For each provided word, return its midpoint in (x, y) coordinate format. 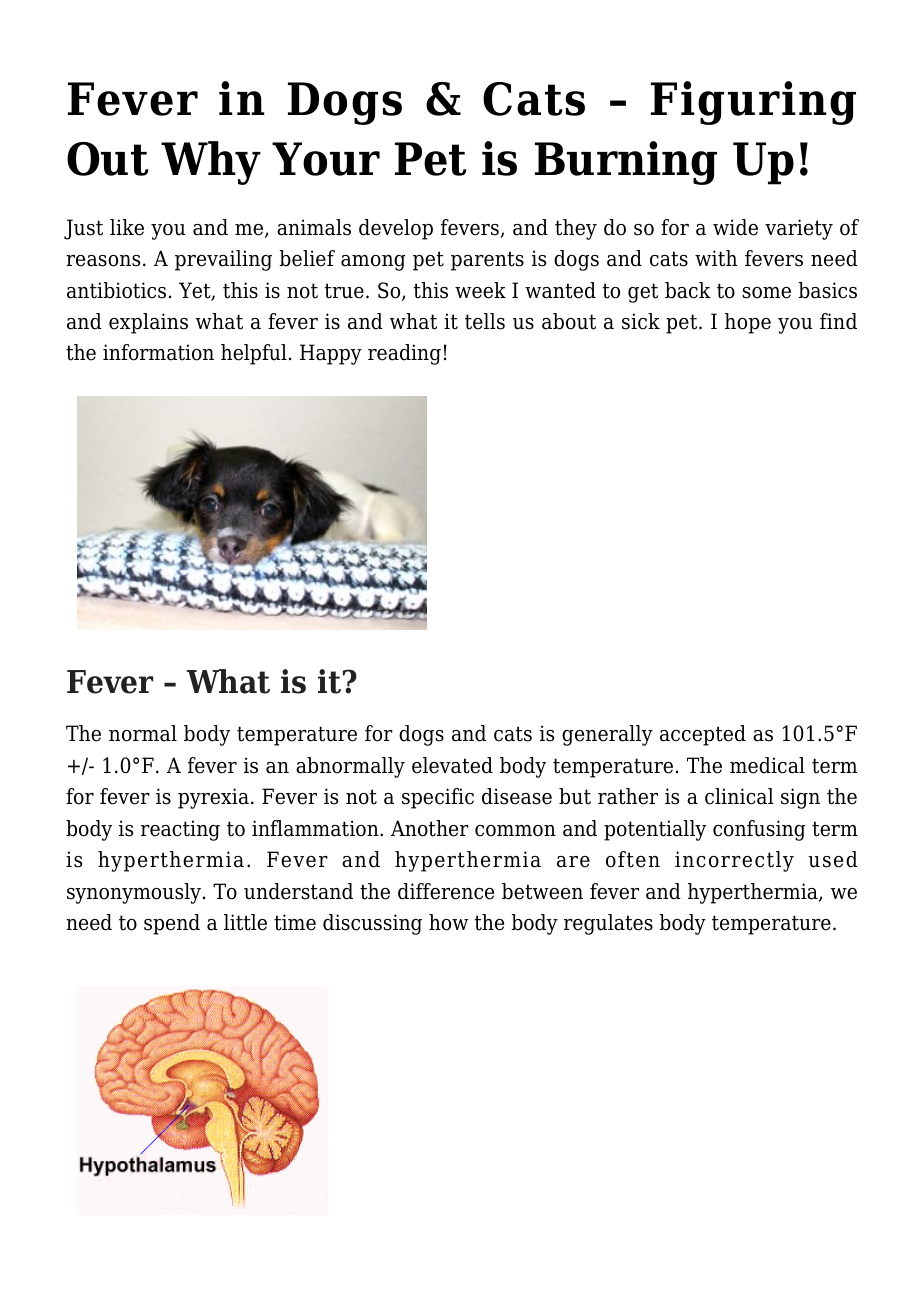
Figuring (753, 103)
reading (404, 354)
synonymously (135, 893)
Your (326, 159)
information (158, 352)
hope (748, 323)
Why (211, 163)
